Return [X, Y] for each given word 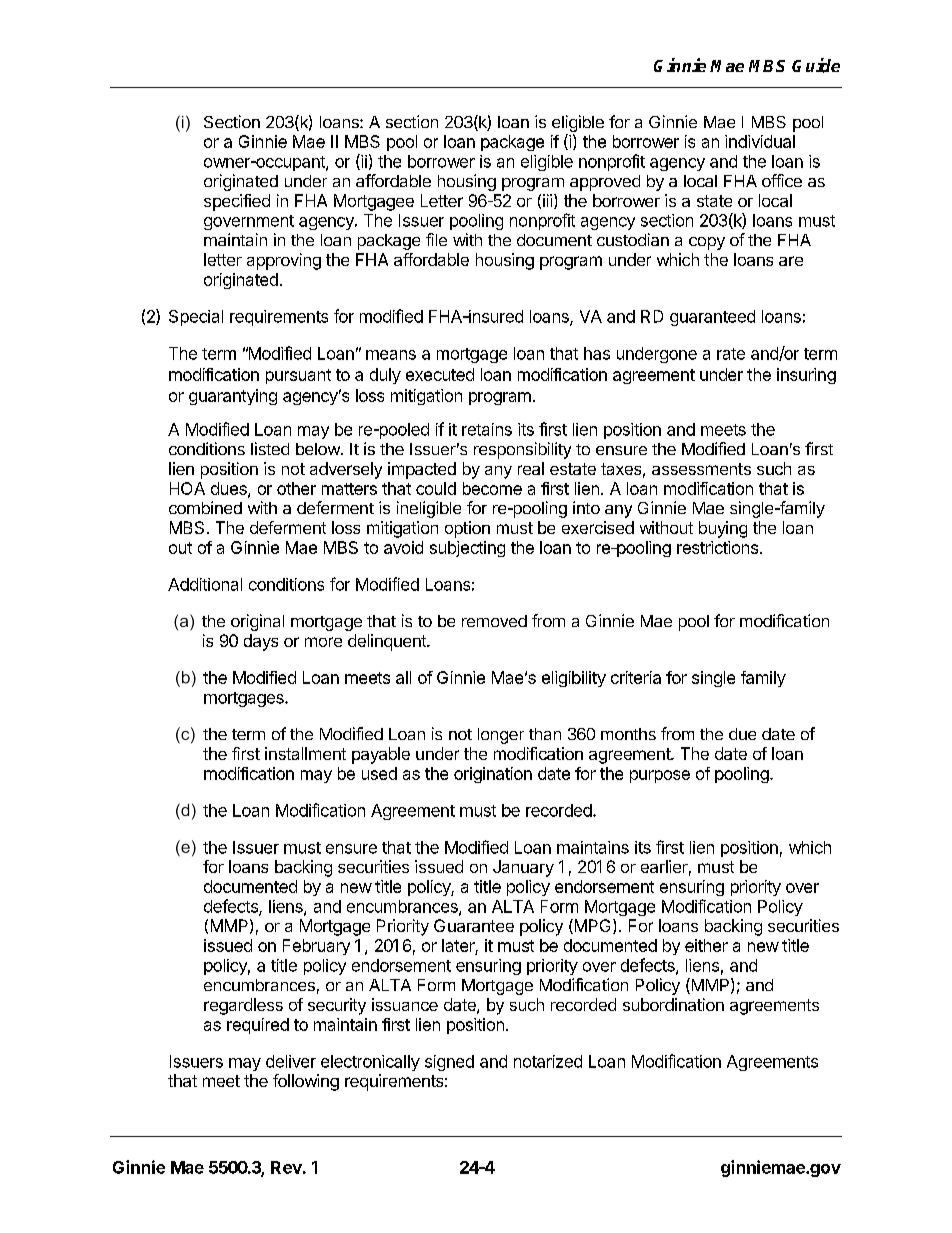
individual [760, 141]
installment [305, 753]
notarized [548, 1061]
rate [731, 354]
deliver [291, 1061]
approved [605, 183]
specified [237, 202]
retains [487, 429]
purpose [660, 776]
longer [501, 736]
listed [270, 448]
